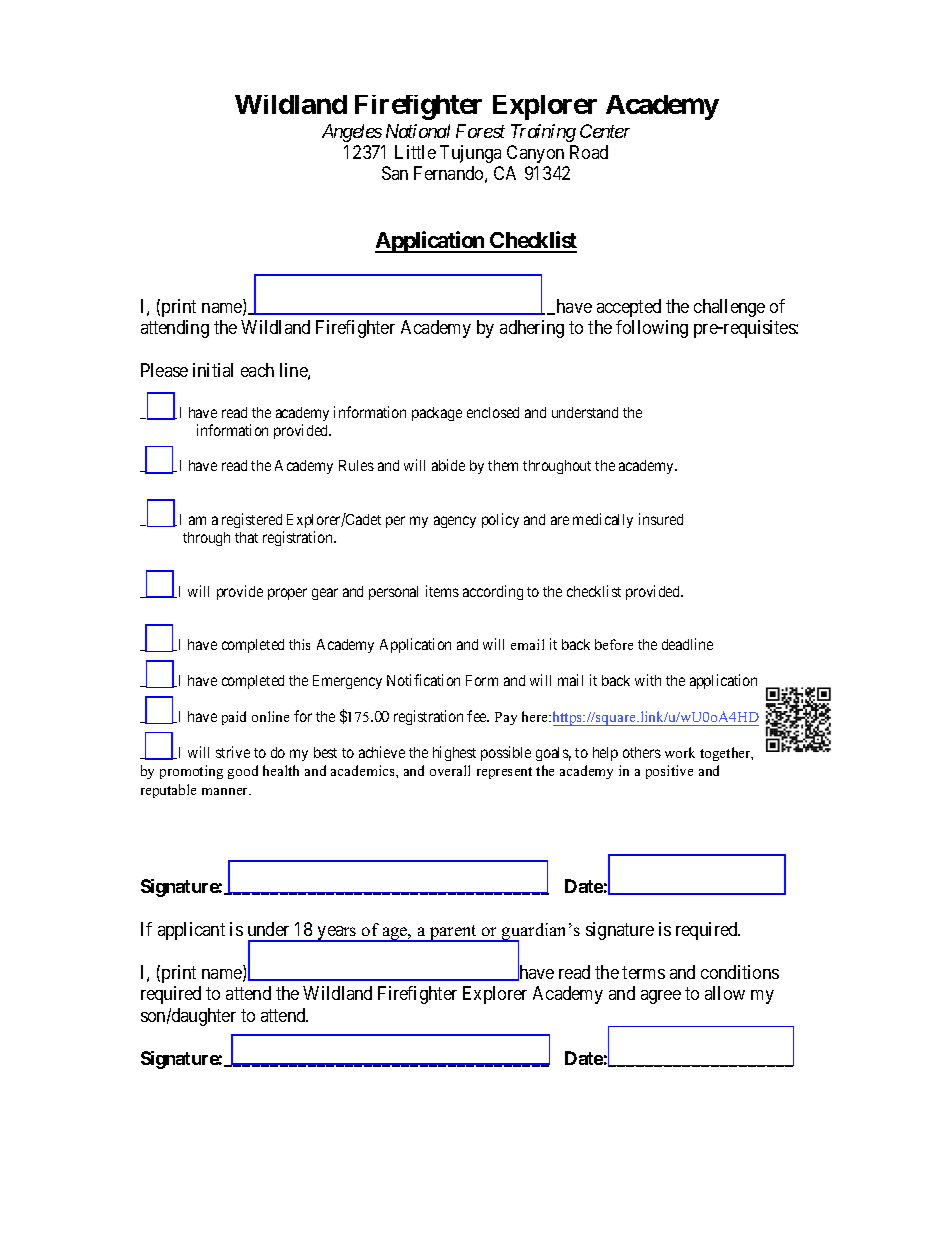 The width and height of the screenshot is (952, 1233). I want to click on insured, so click(661, 519).
